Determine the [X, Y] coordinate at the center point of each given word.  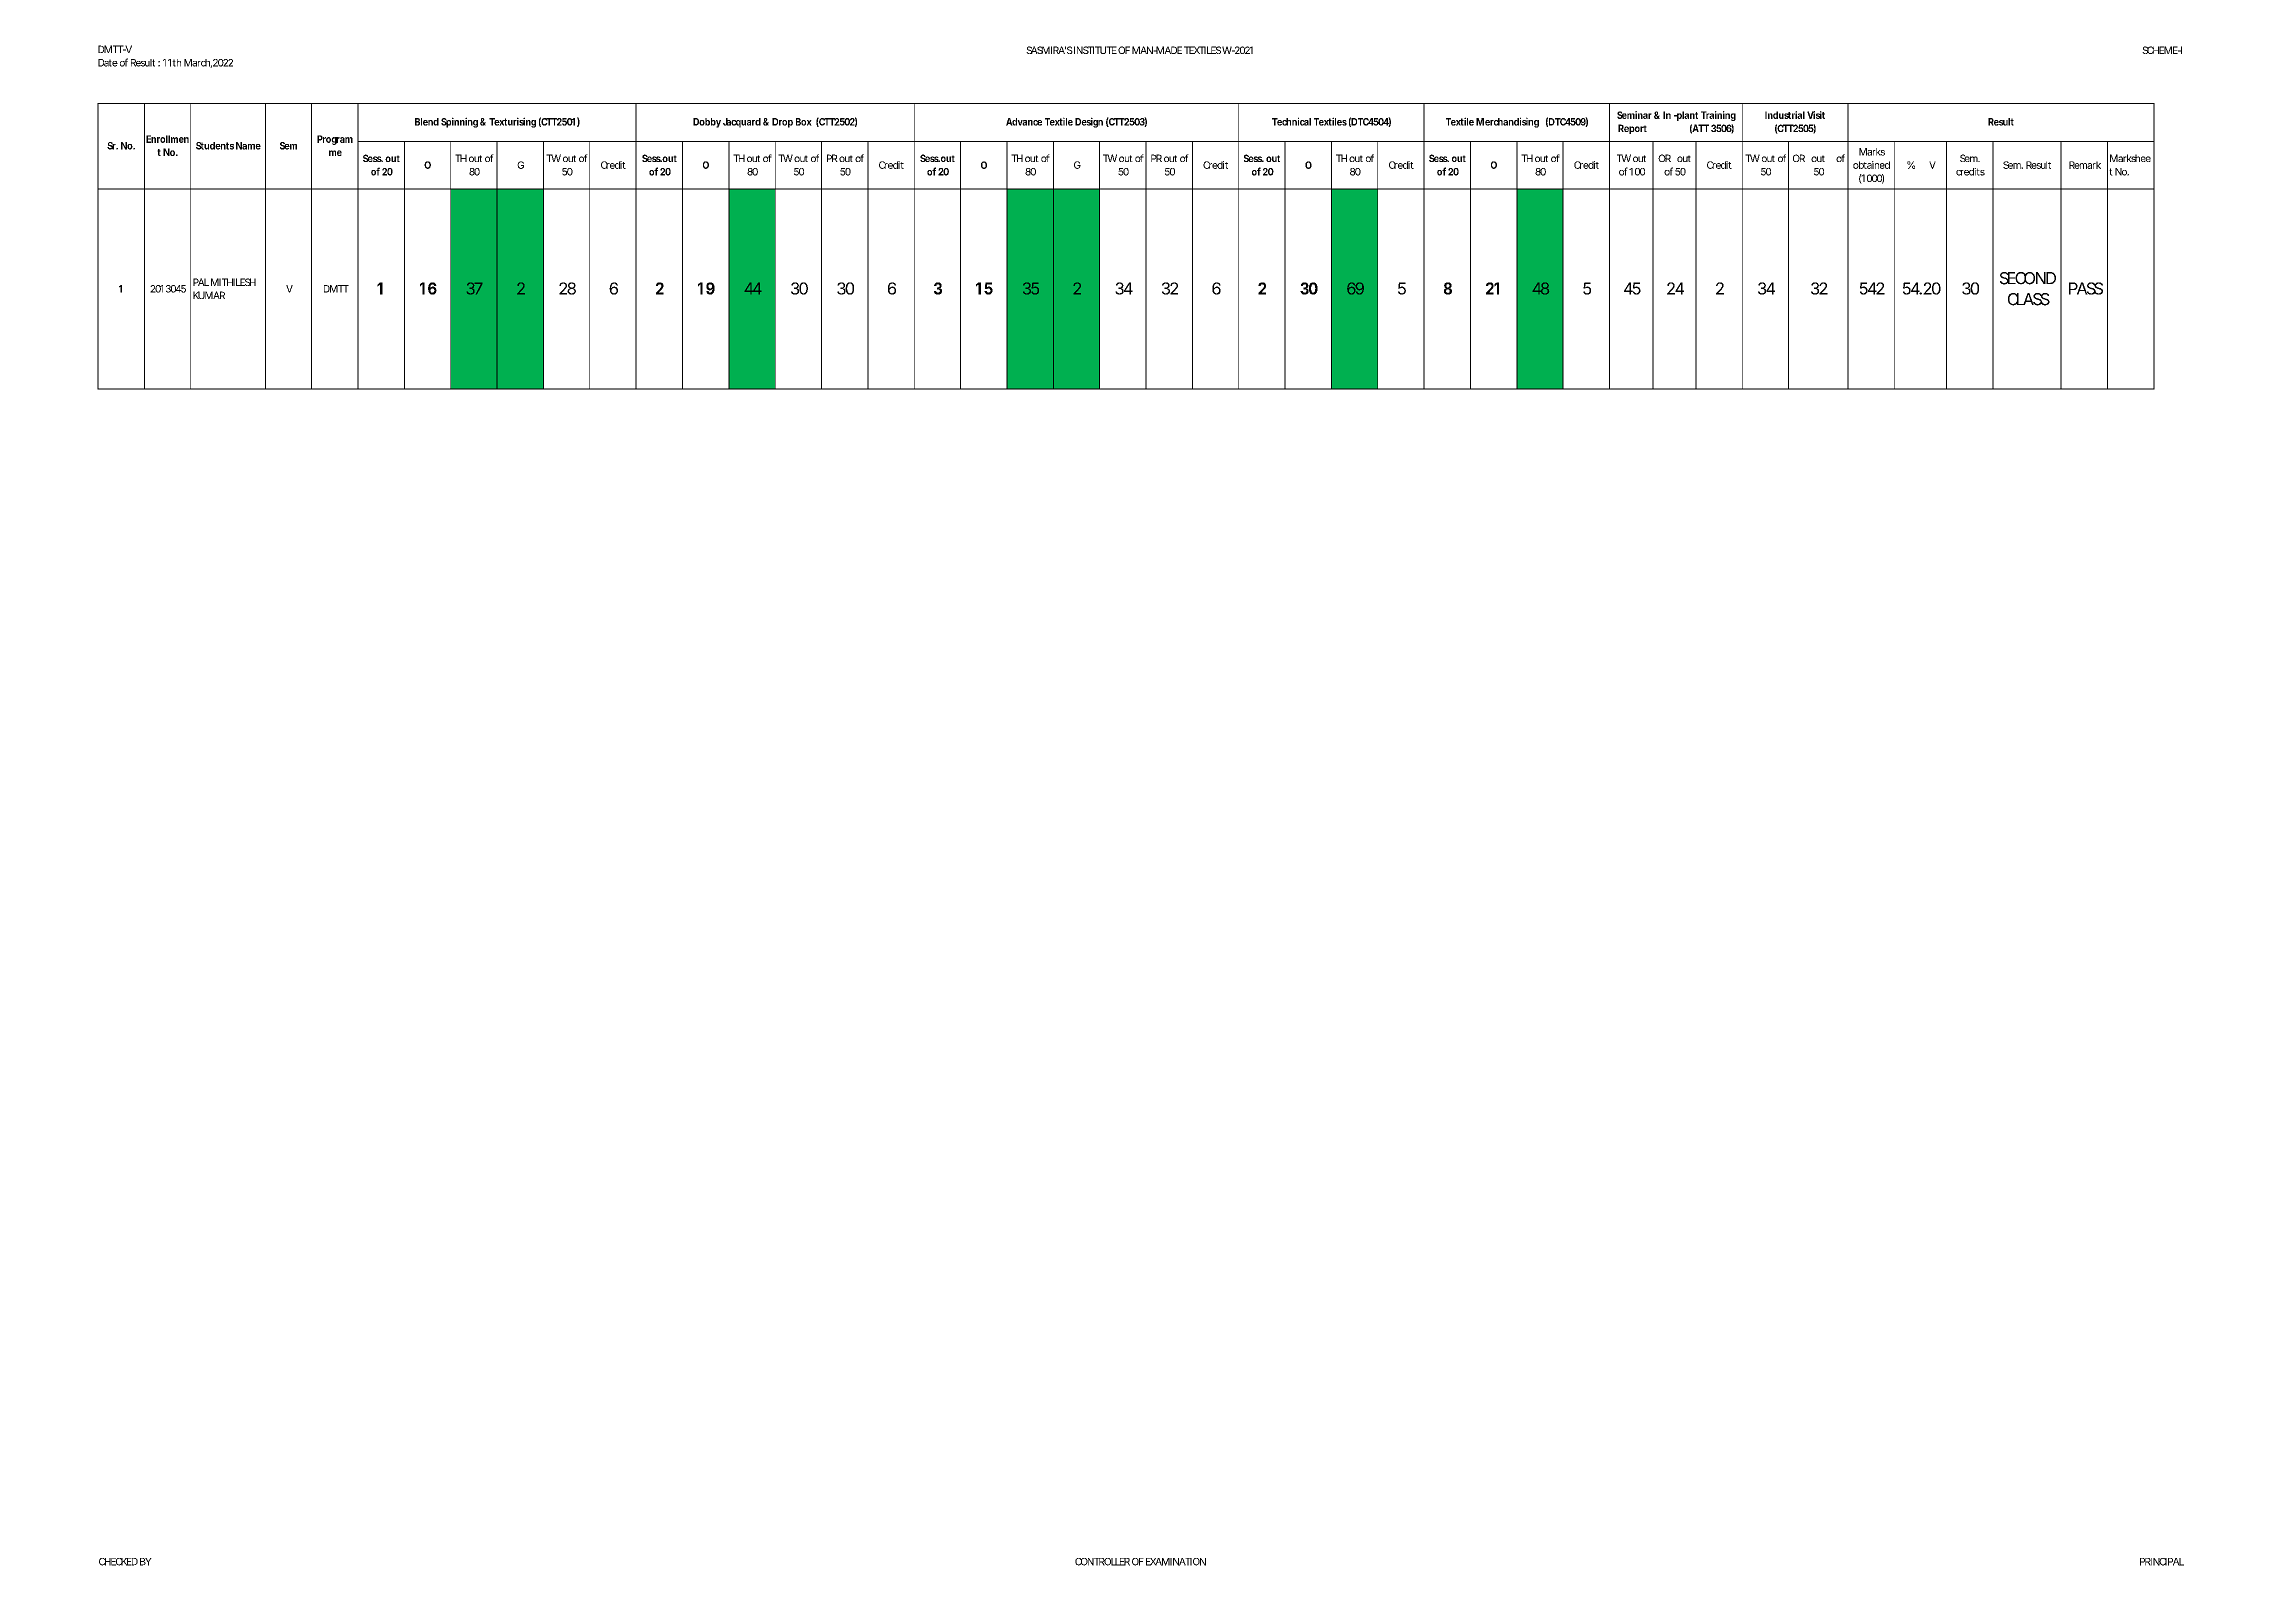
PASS [2086, 288]
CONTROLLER [1102, 1562]
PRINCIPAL [2162, 1562]
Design [1089, 122]
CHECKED [118, 1562]
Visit [1816, 115]
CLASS [2029, 299]
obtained [1871, 165]
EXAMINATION [1176, 1562]
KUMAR [209, 295]
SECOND [2028, 278]
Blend [427, 122]
